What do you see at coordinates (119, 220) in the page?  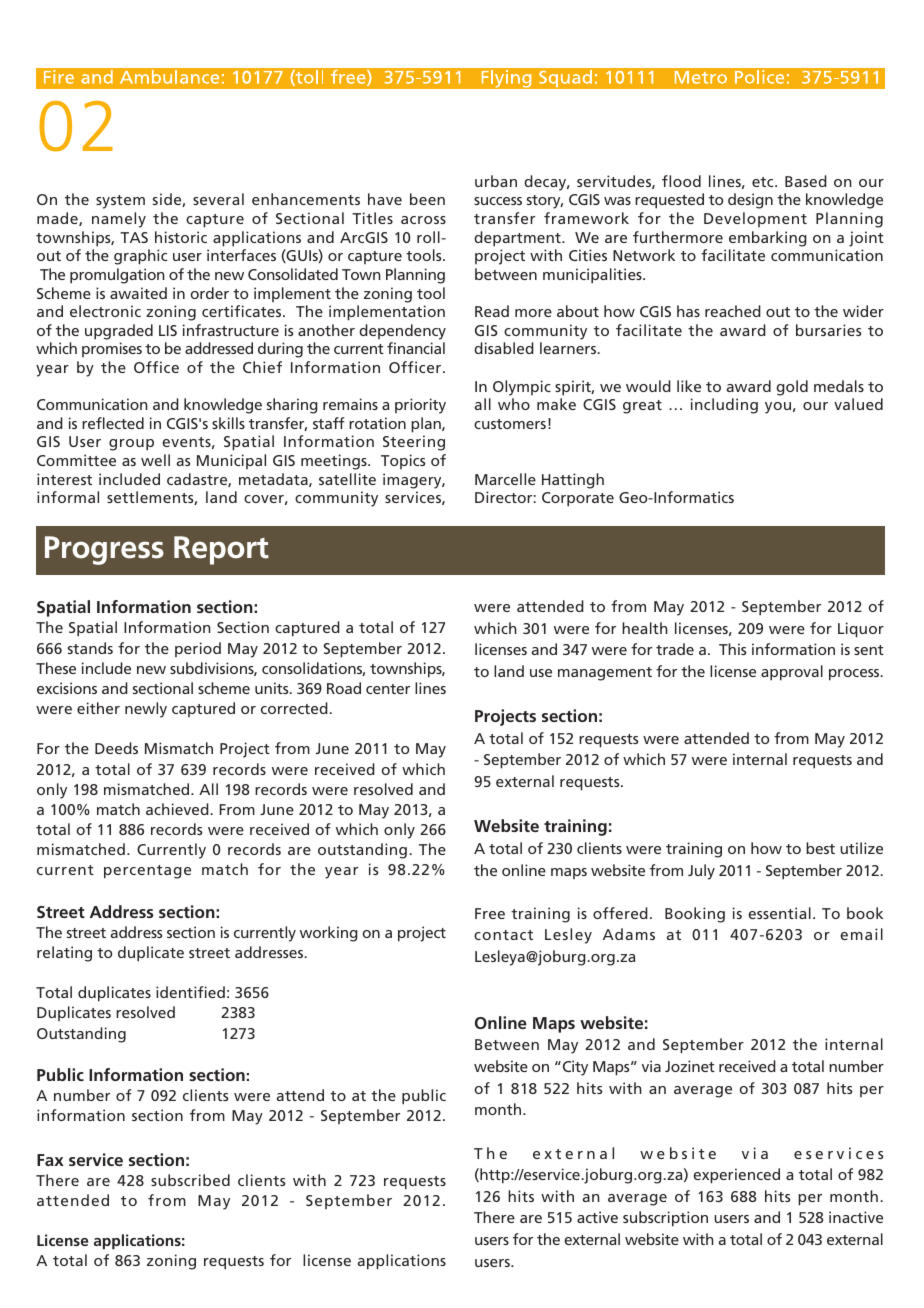 I see `namely` at bounding box center [119, 220].
